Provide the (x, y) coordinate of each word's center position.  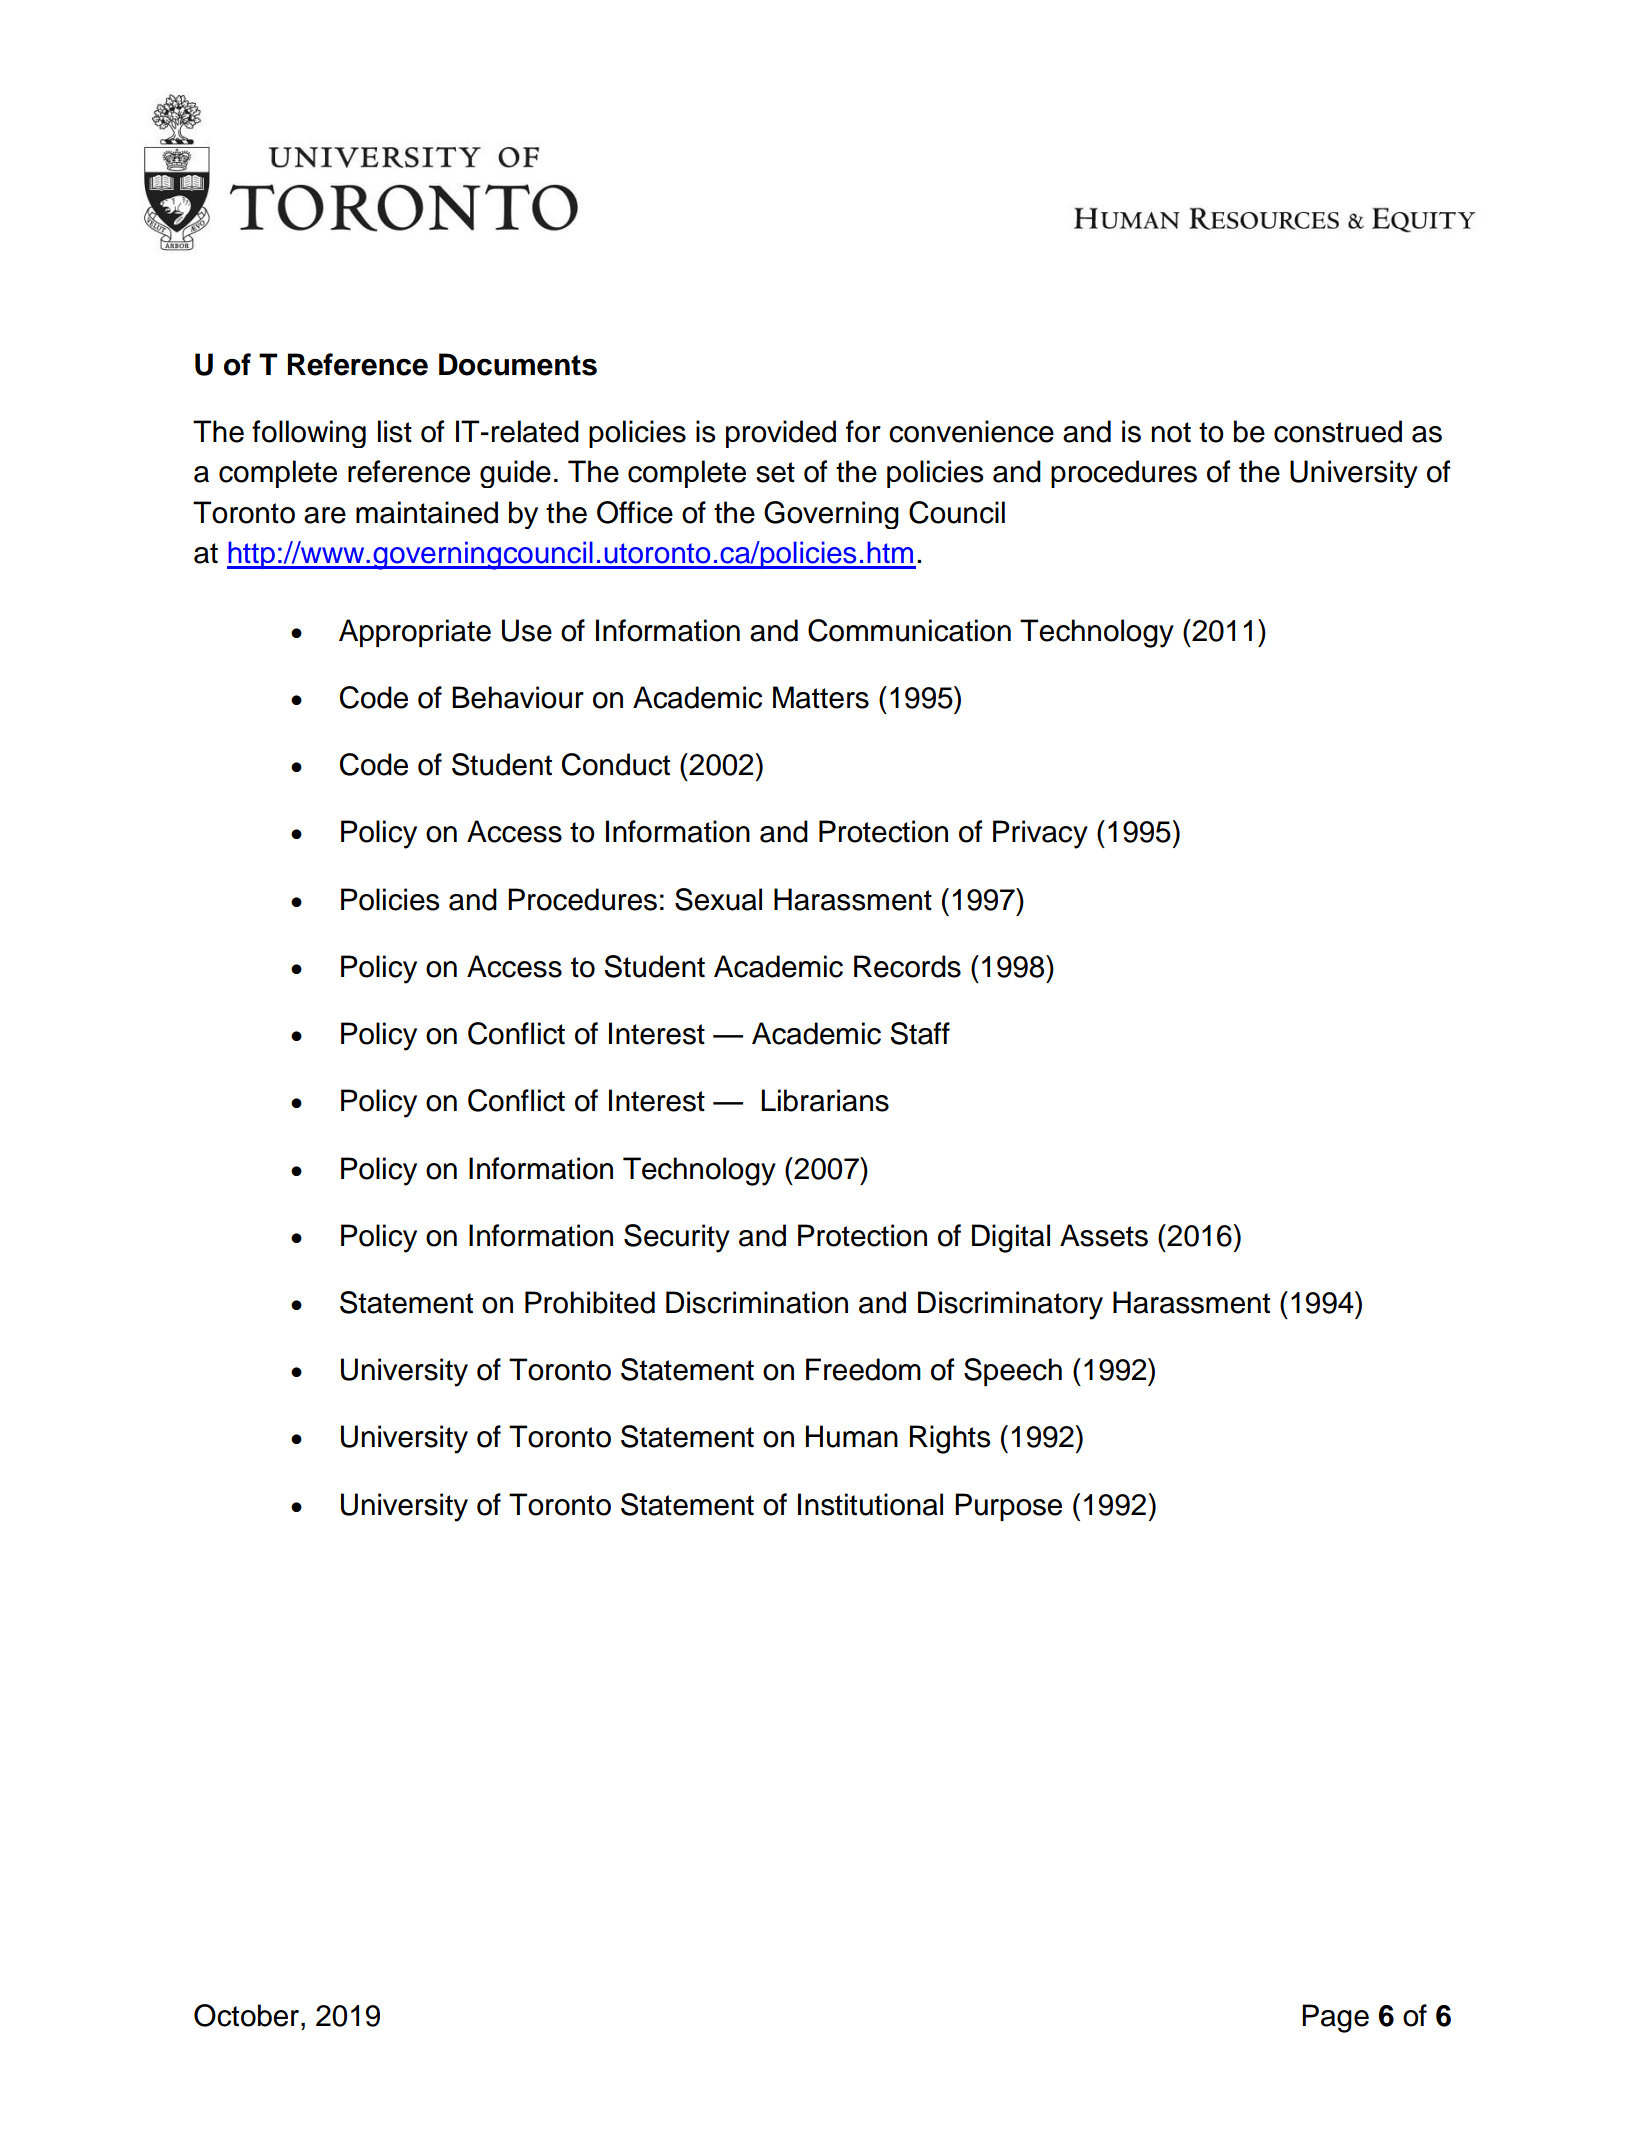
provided (781, 434)
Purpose (1008, 1507)
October (246, 2015)
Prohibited (590, 1302)
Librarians (825, 1100)
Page (1335, 2018)
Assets (1104, 1235)
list (395, 431)
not (1171, 432)
